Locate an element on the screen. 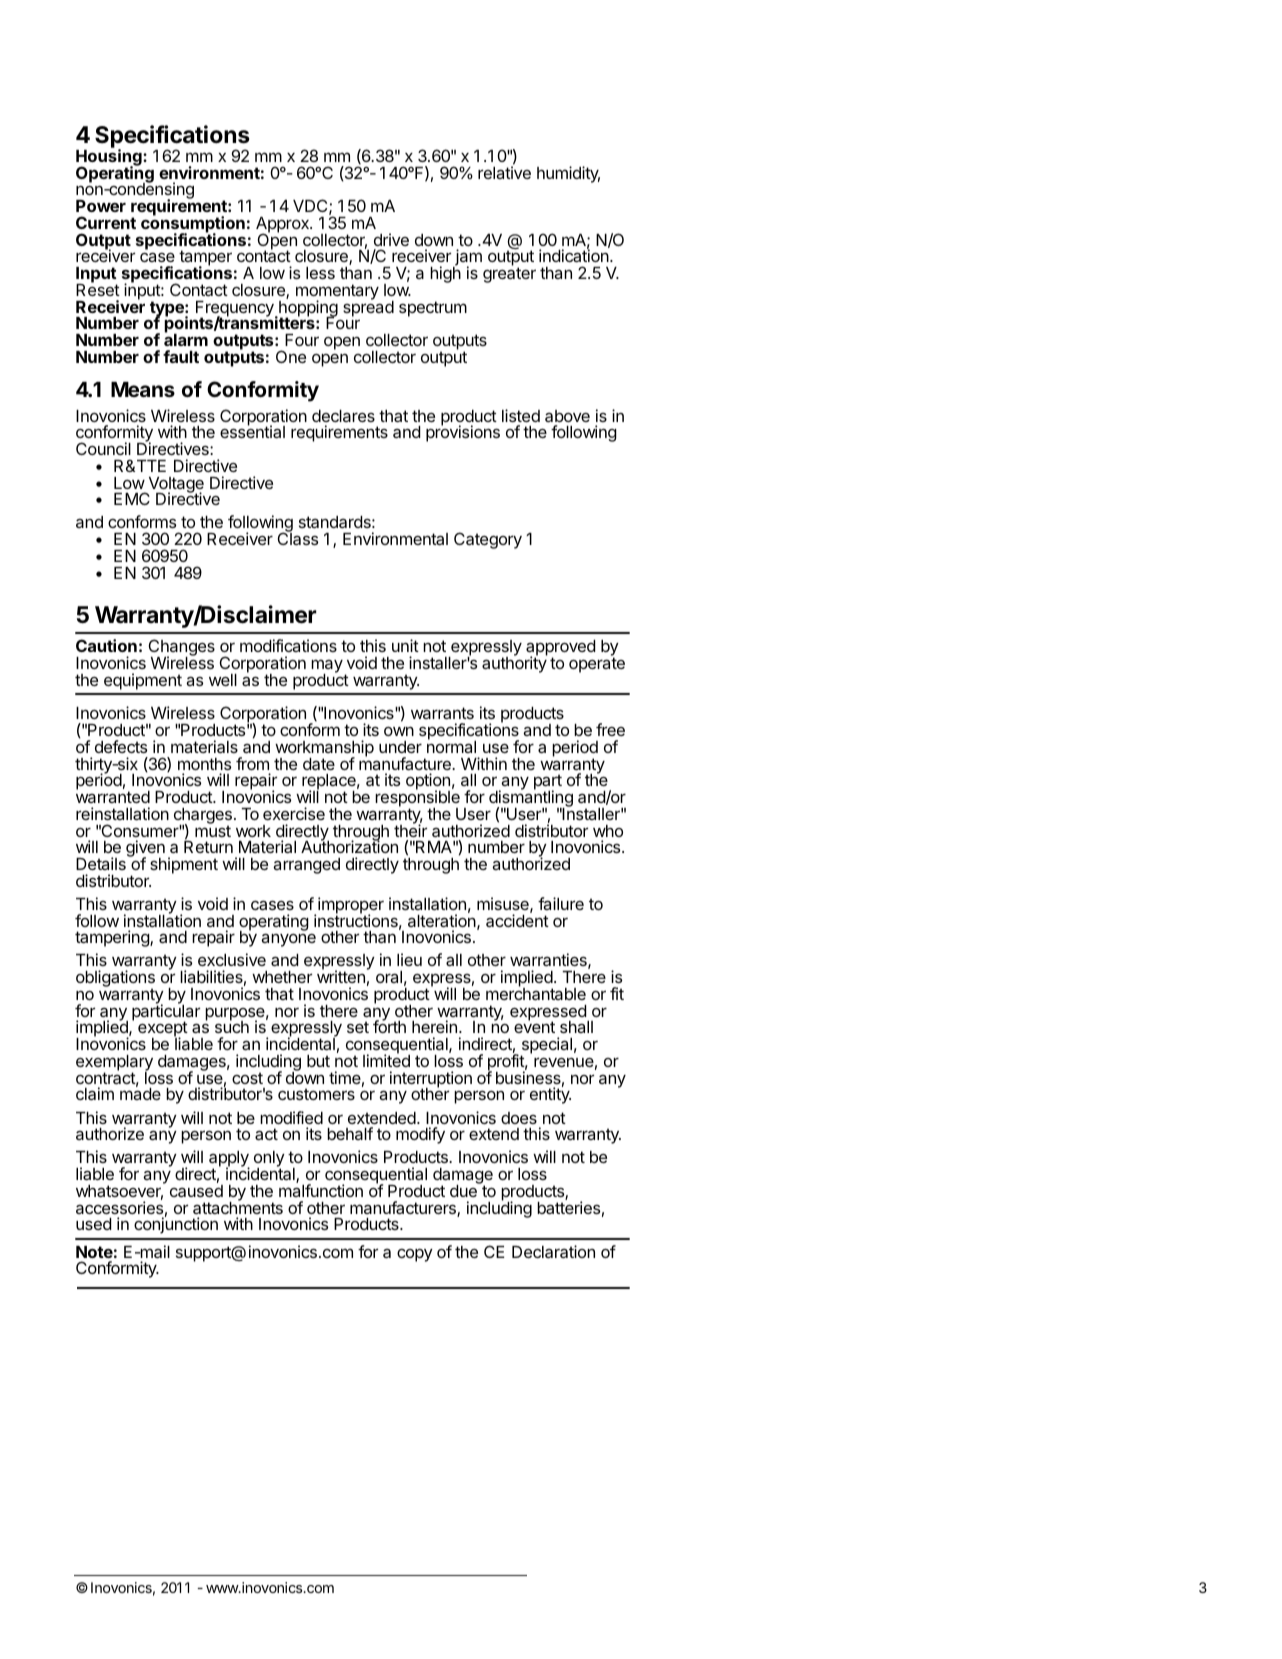  consumption is located at coordinates (193, 225).
